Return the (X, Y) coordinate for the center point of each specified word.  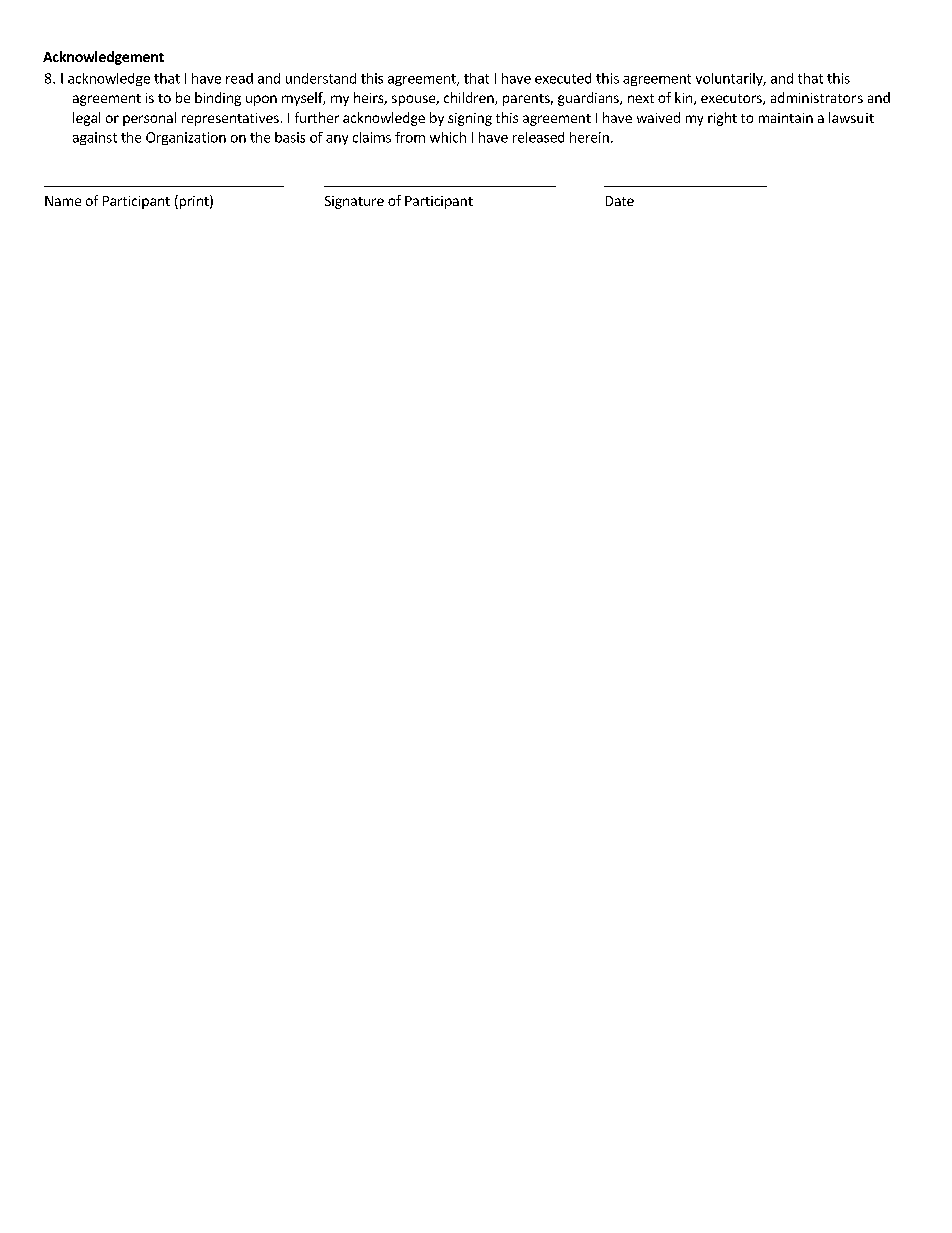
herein (589, 137)
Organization (186, 138)
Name (63, 201)
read (239, 78)
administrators (817, 97)
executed (563, 78)
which (448, 137)
